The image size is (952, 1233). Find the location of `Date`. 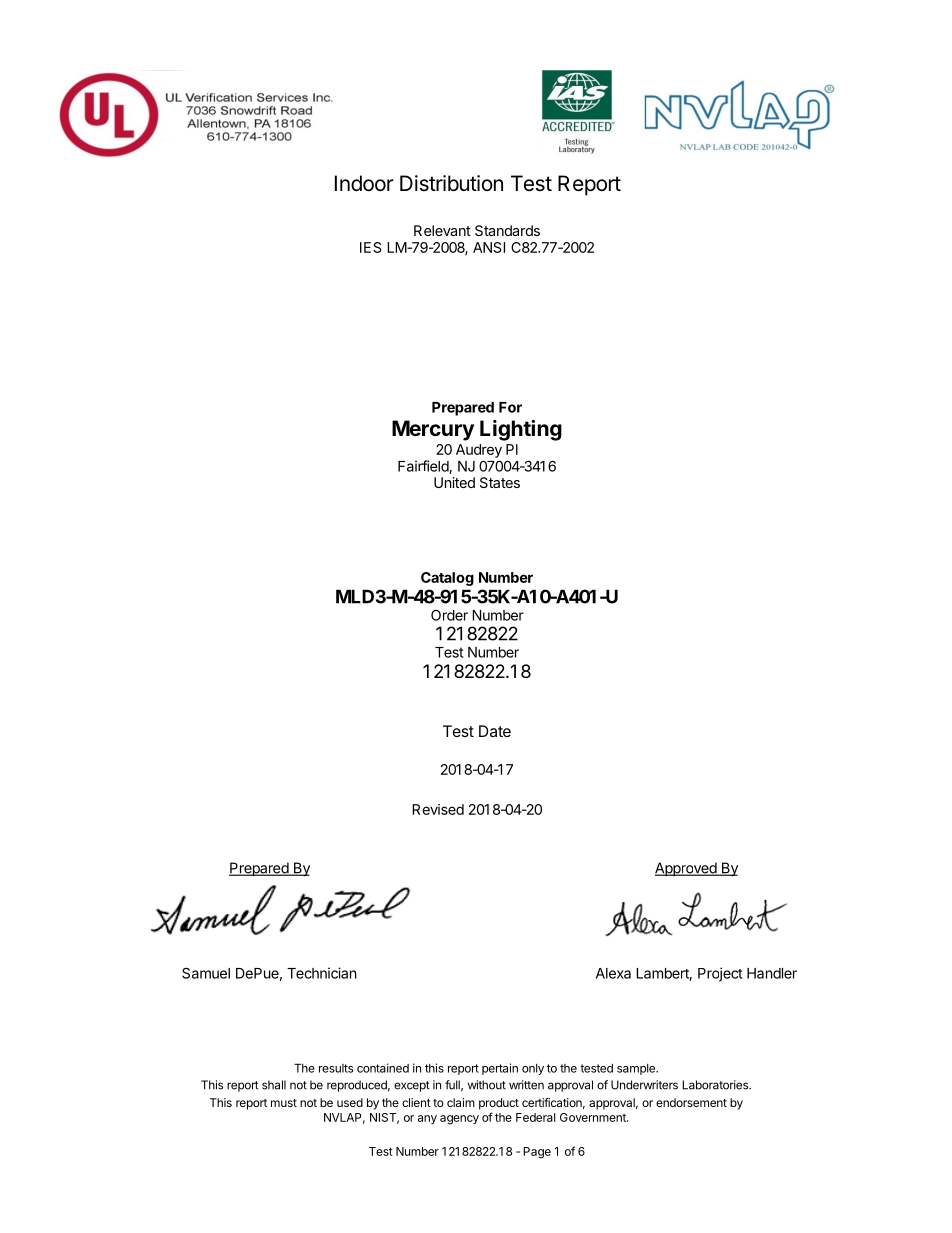

Date is located at coordinates (495, 731).
